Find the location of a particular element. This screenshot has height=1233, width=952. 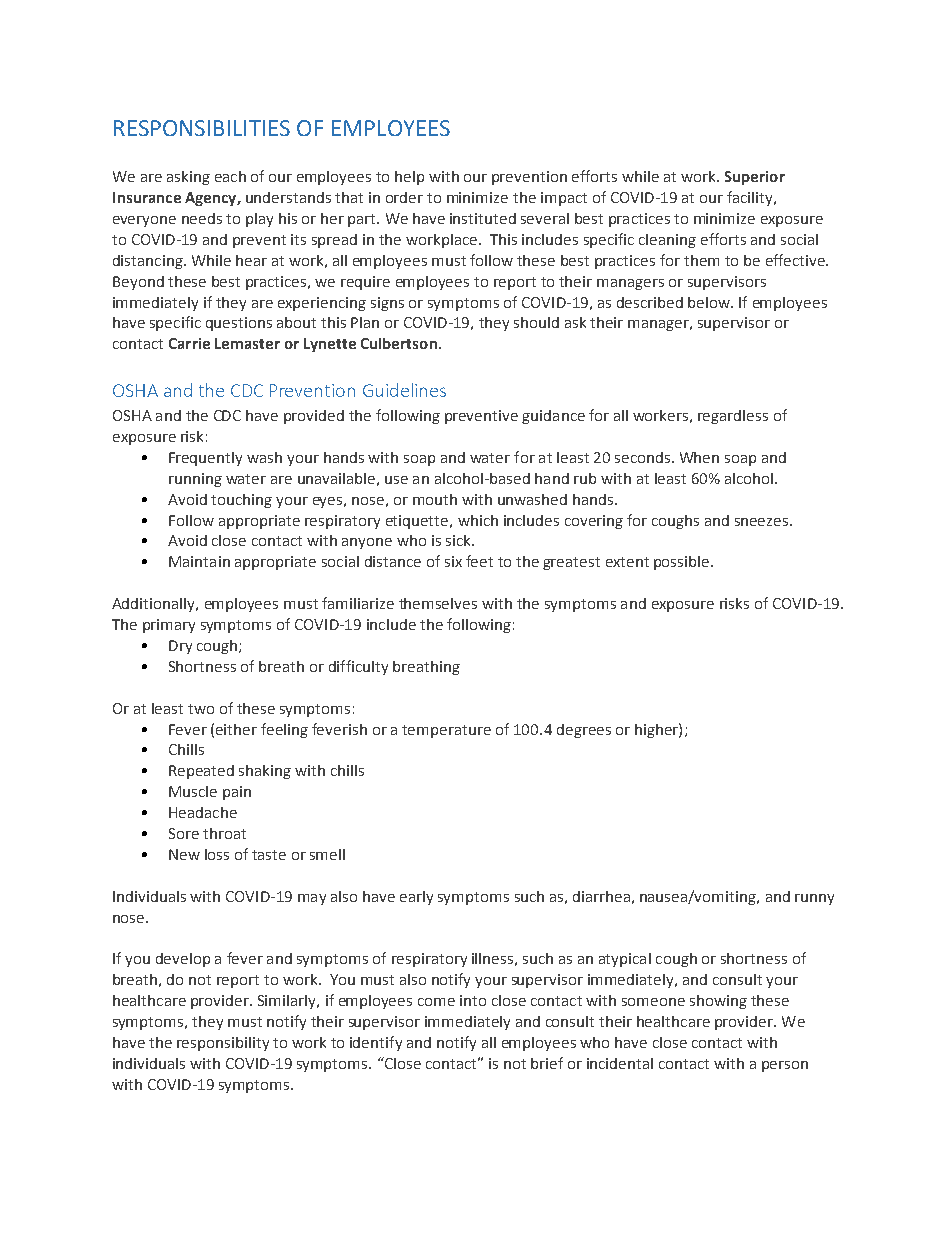

Superior is located at coordinates (755, 178).
